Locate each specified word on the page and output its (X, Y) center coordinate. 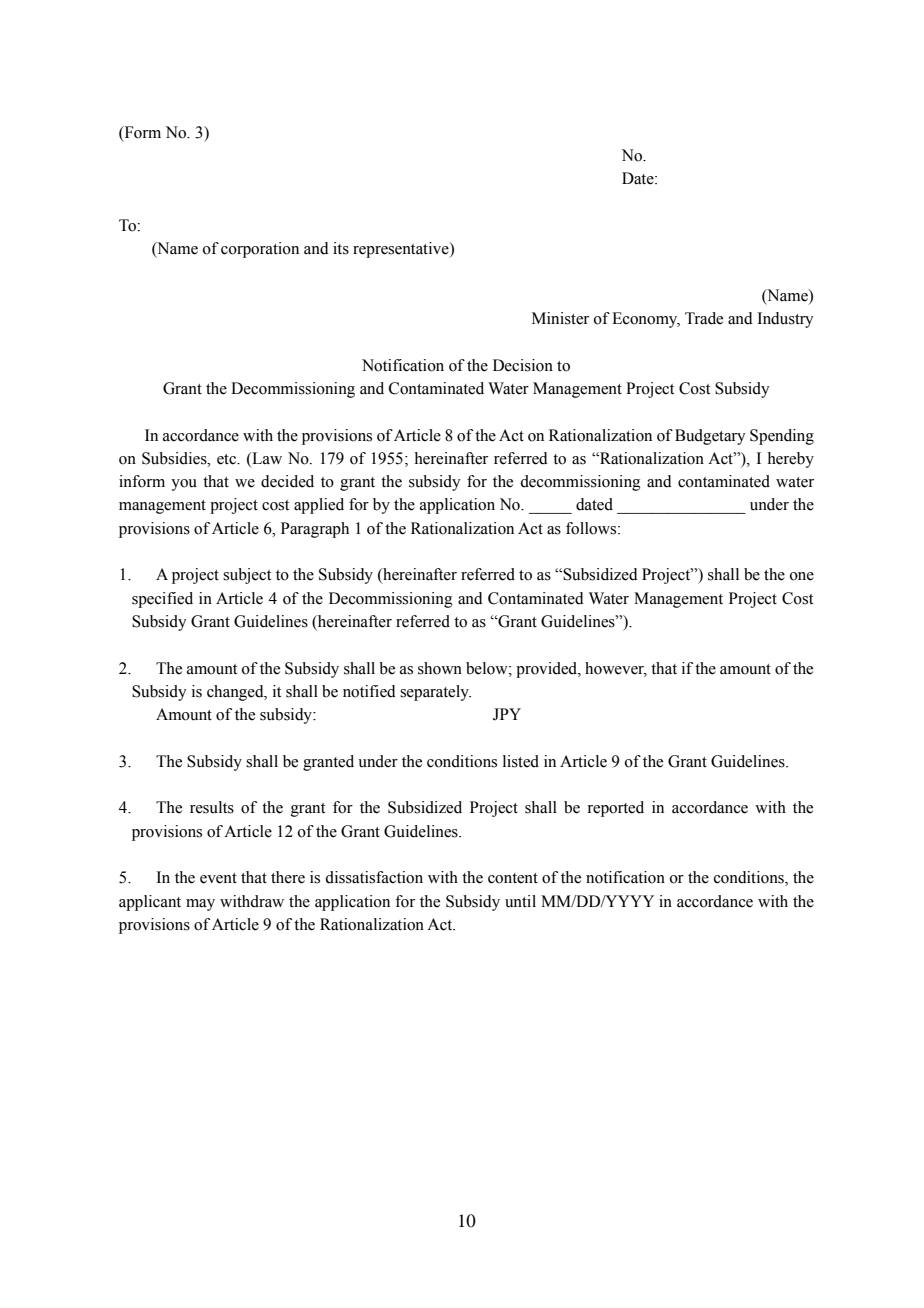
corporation (260, 250)
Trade (704, 318)
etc (227, 459)
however (616, 669)
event (218, 878)
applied (319, 506)
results (212, 807)
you (184, 485)
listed (521, 761)
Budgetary (710, 437)
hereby (791, 460)
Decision (523, 365)
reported (615, 809)
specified (162, 600)
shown (440, 668)
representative (402, 250)
